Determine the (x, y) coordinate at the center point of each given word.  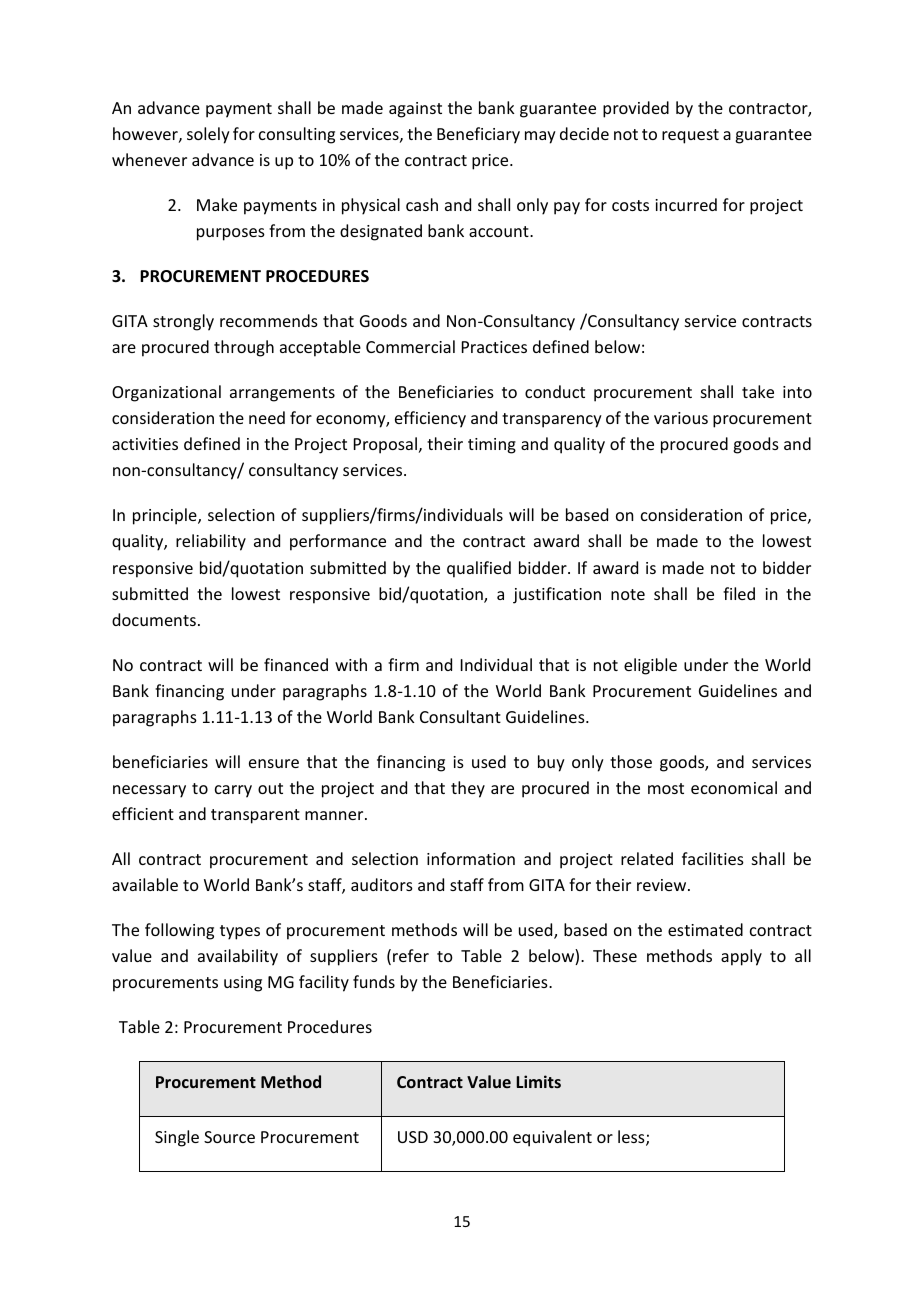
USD (413, 1137)
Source (229, 1137)
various (681, 418)
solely (208, 135)
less (632, 1138)
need (267, 417)
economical (734, 787)
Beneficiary (478, 135)
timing (492, 446)
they (468, 789)
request (690, 136)
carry (233, 791)
